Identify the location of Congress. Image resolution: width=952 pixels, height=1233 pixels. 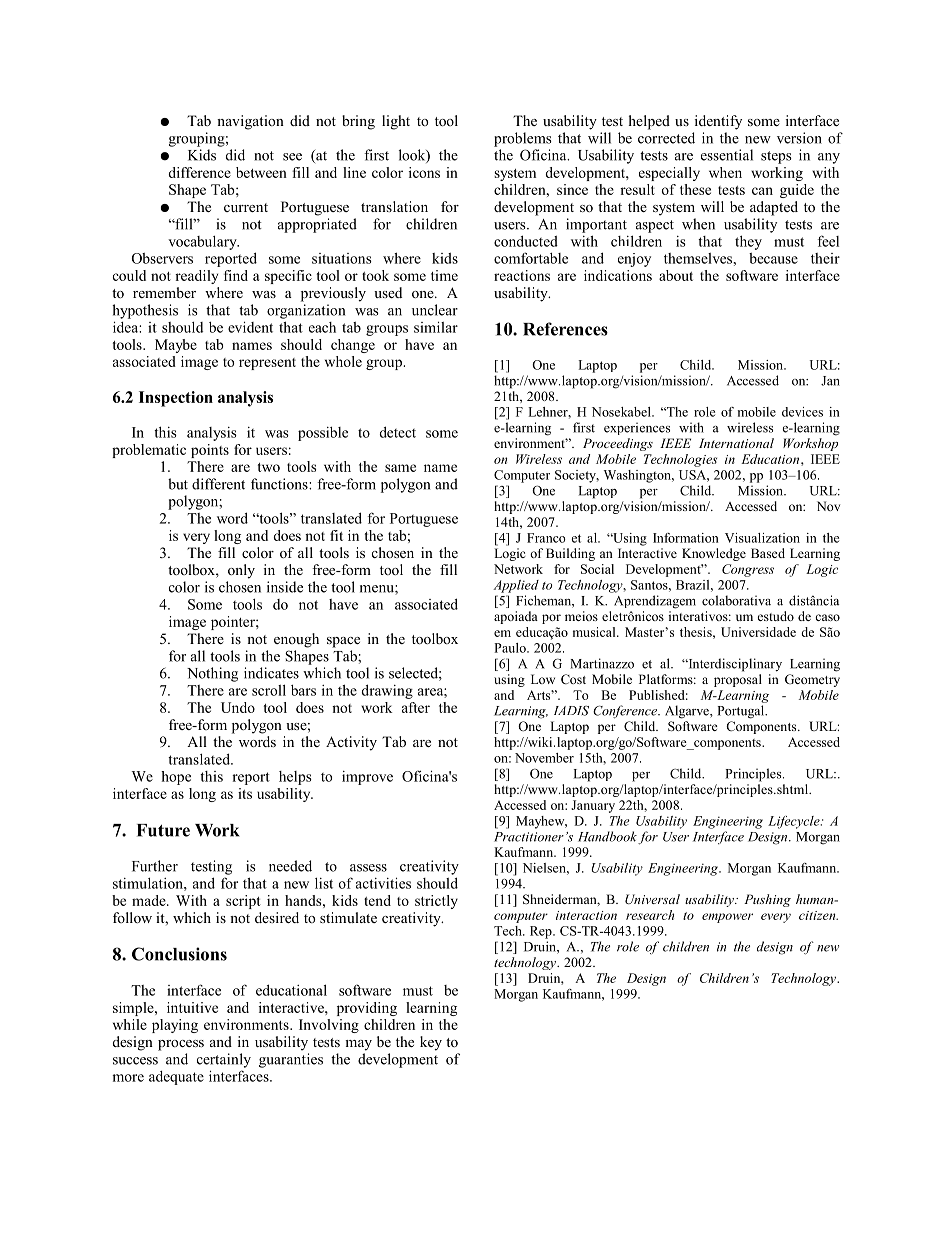
(748, 570).
